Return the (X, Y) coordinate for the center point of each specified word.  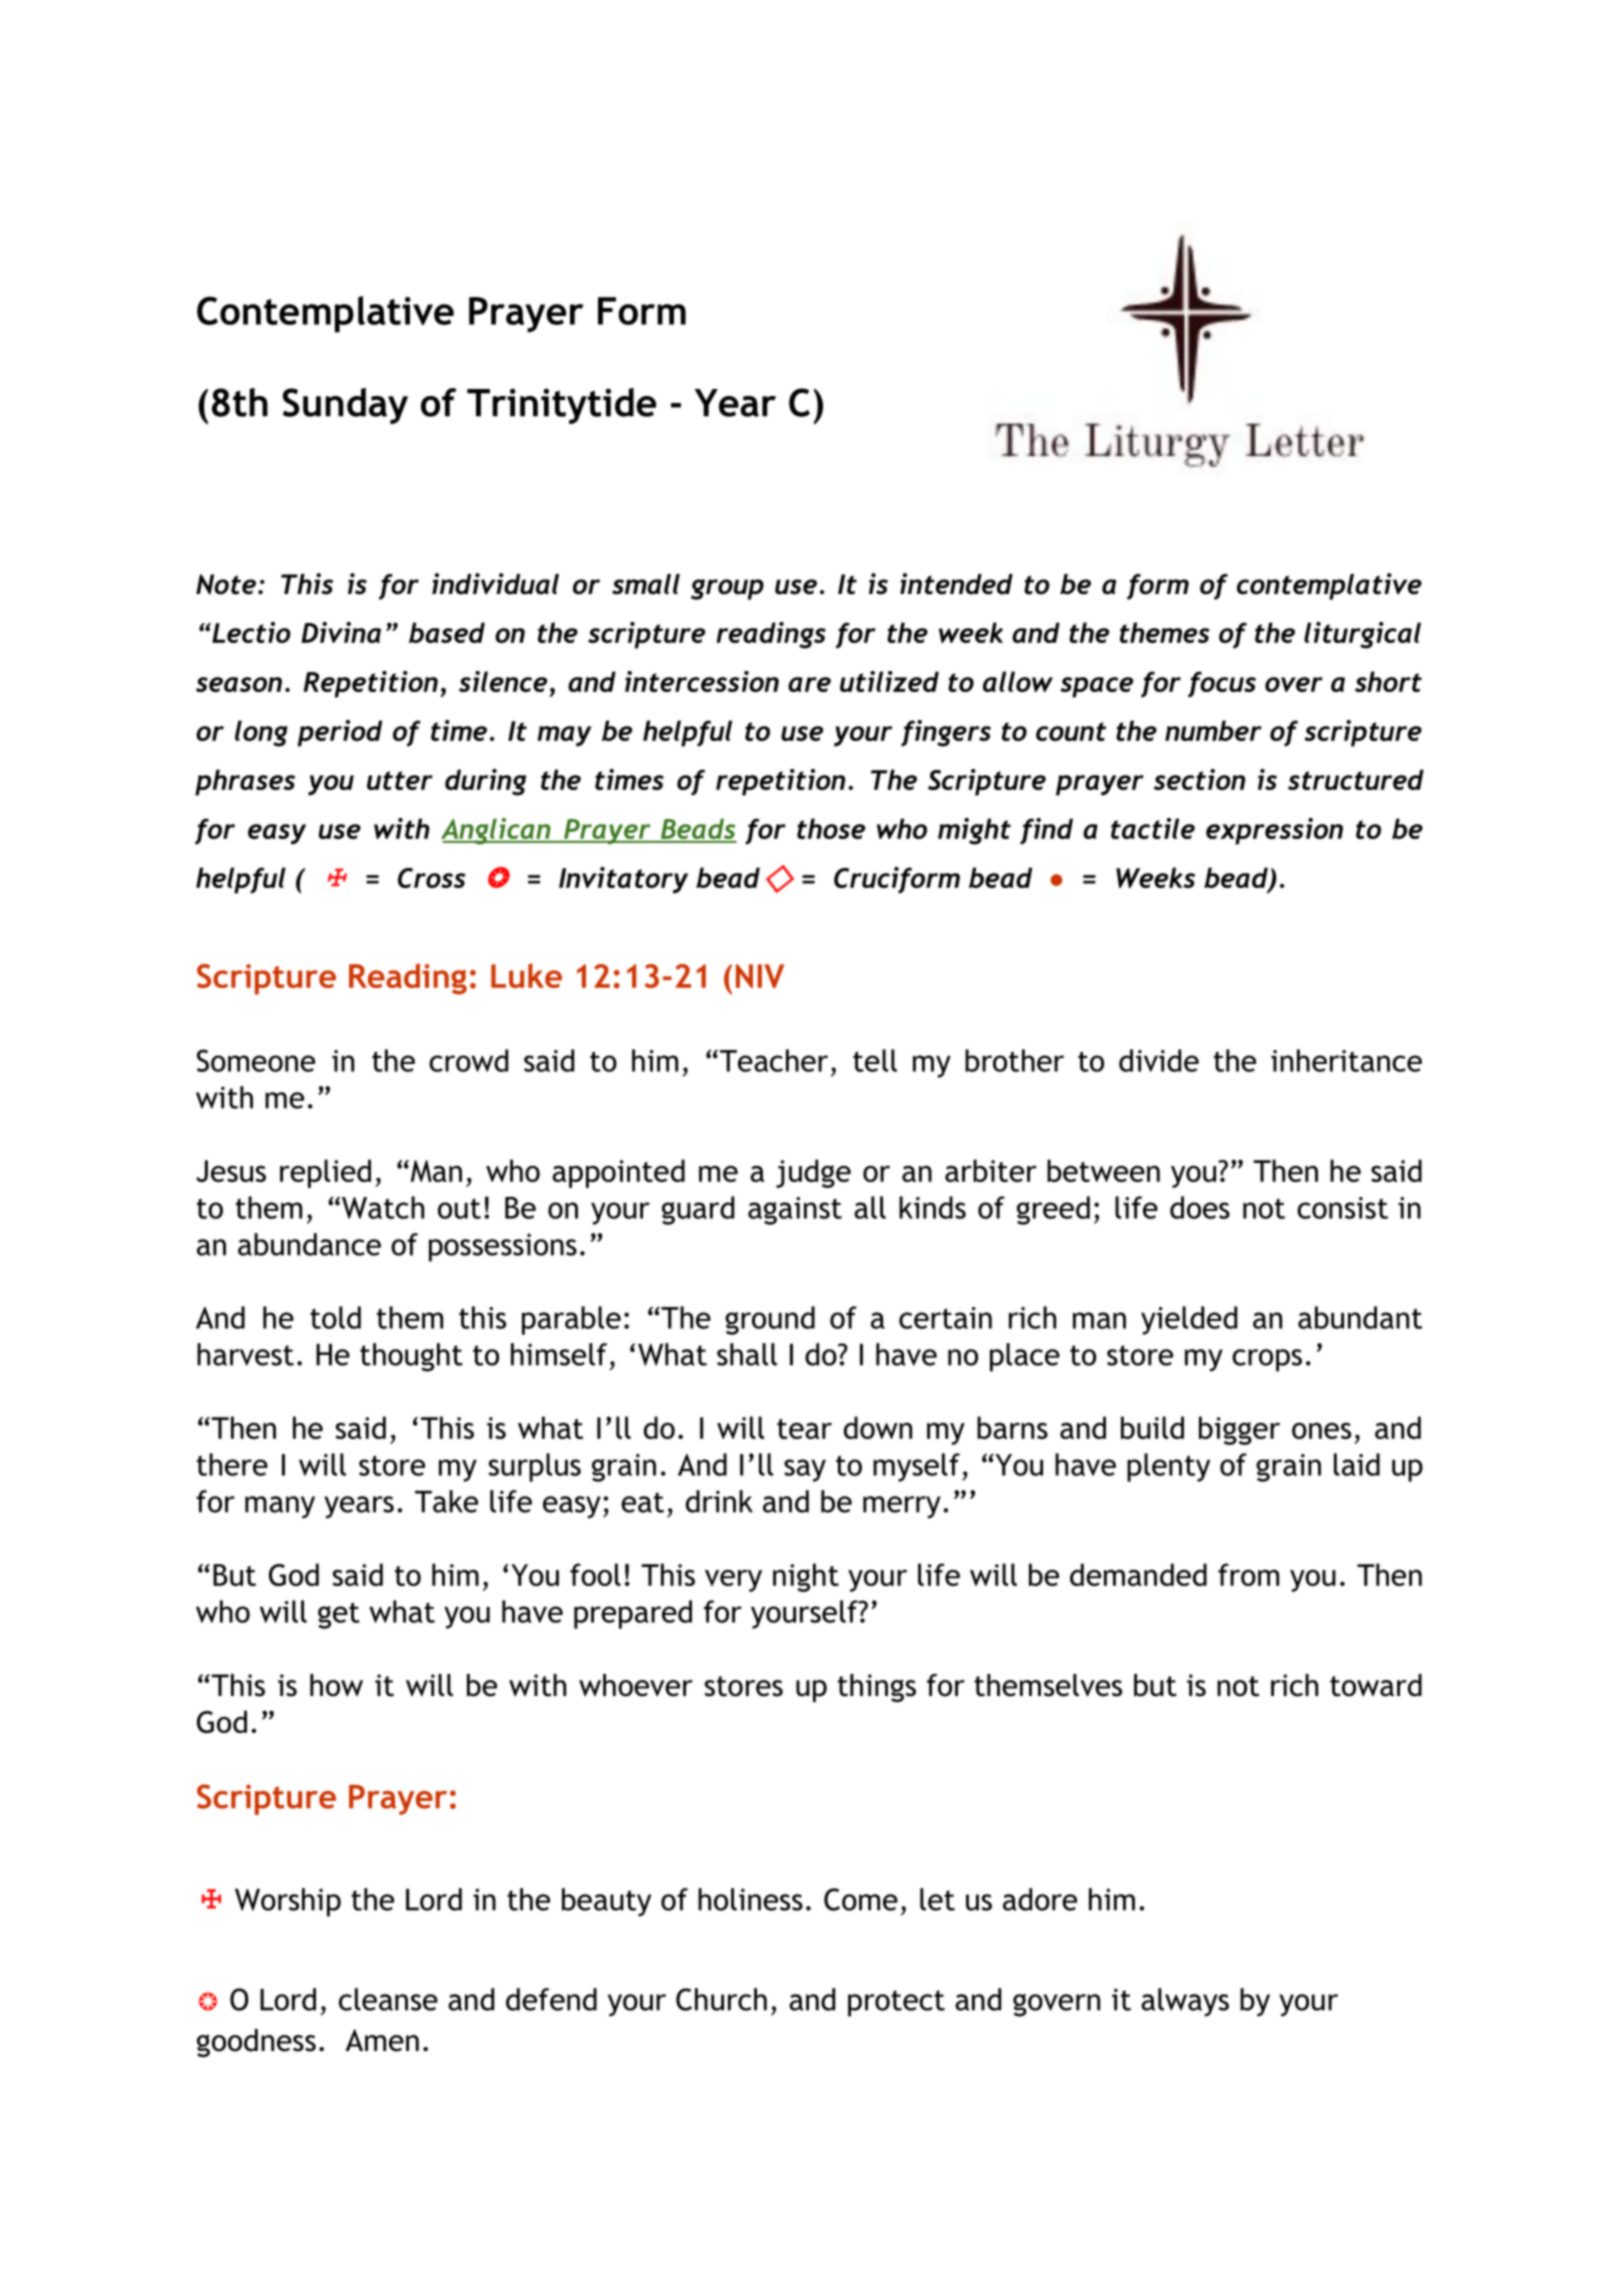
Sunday (345, 406)
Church (721, 1999)
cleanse (388, 1999)
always (1185, 2002)
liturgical (1362, 635)
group (727, 589)
